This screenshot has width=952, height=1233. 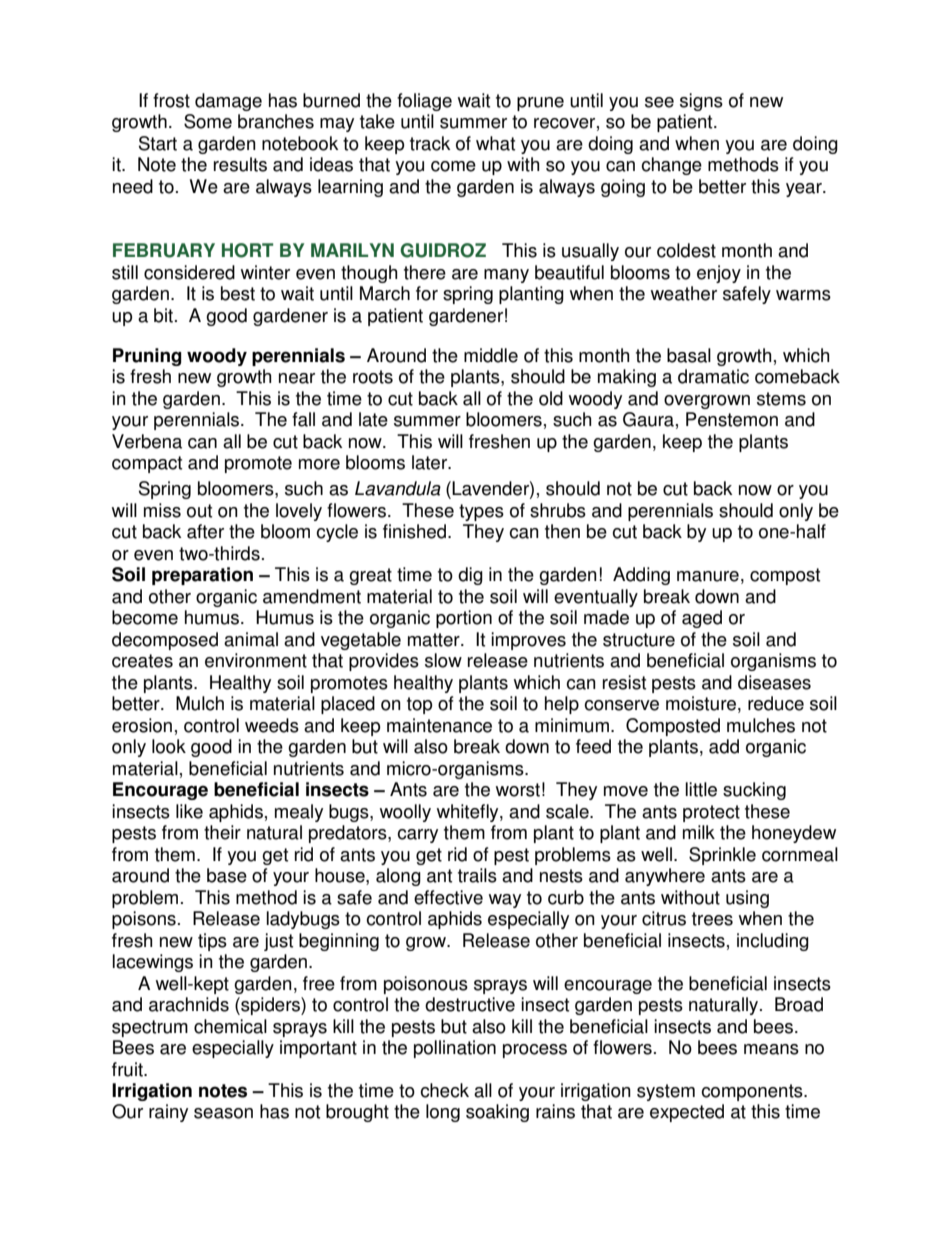 What do you see at coordinates (208, 121) in the screenshot?
I see `Some` at bounding box center [208, 121].
